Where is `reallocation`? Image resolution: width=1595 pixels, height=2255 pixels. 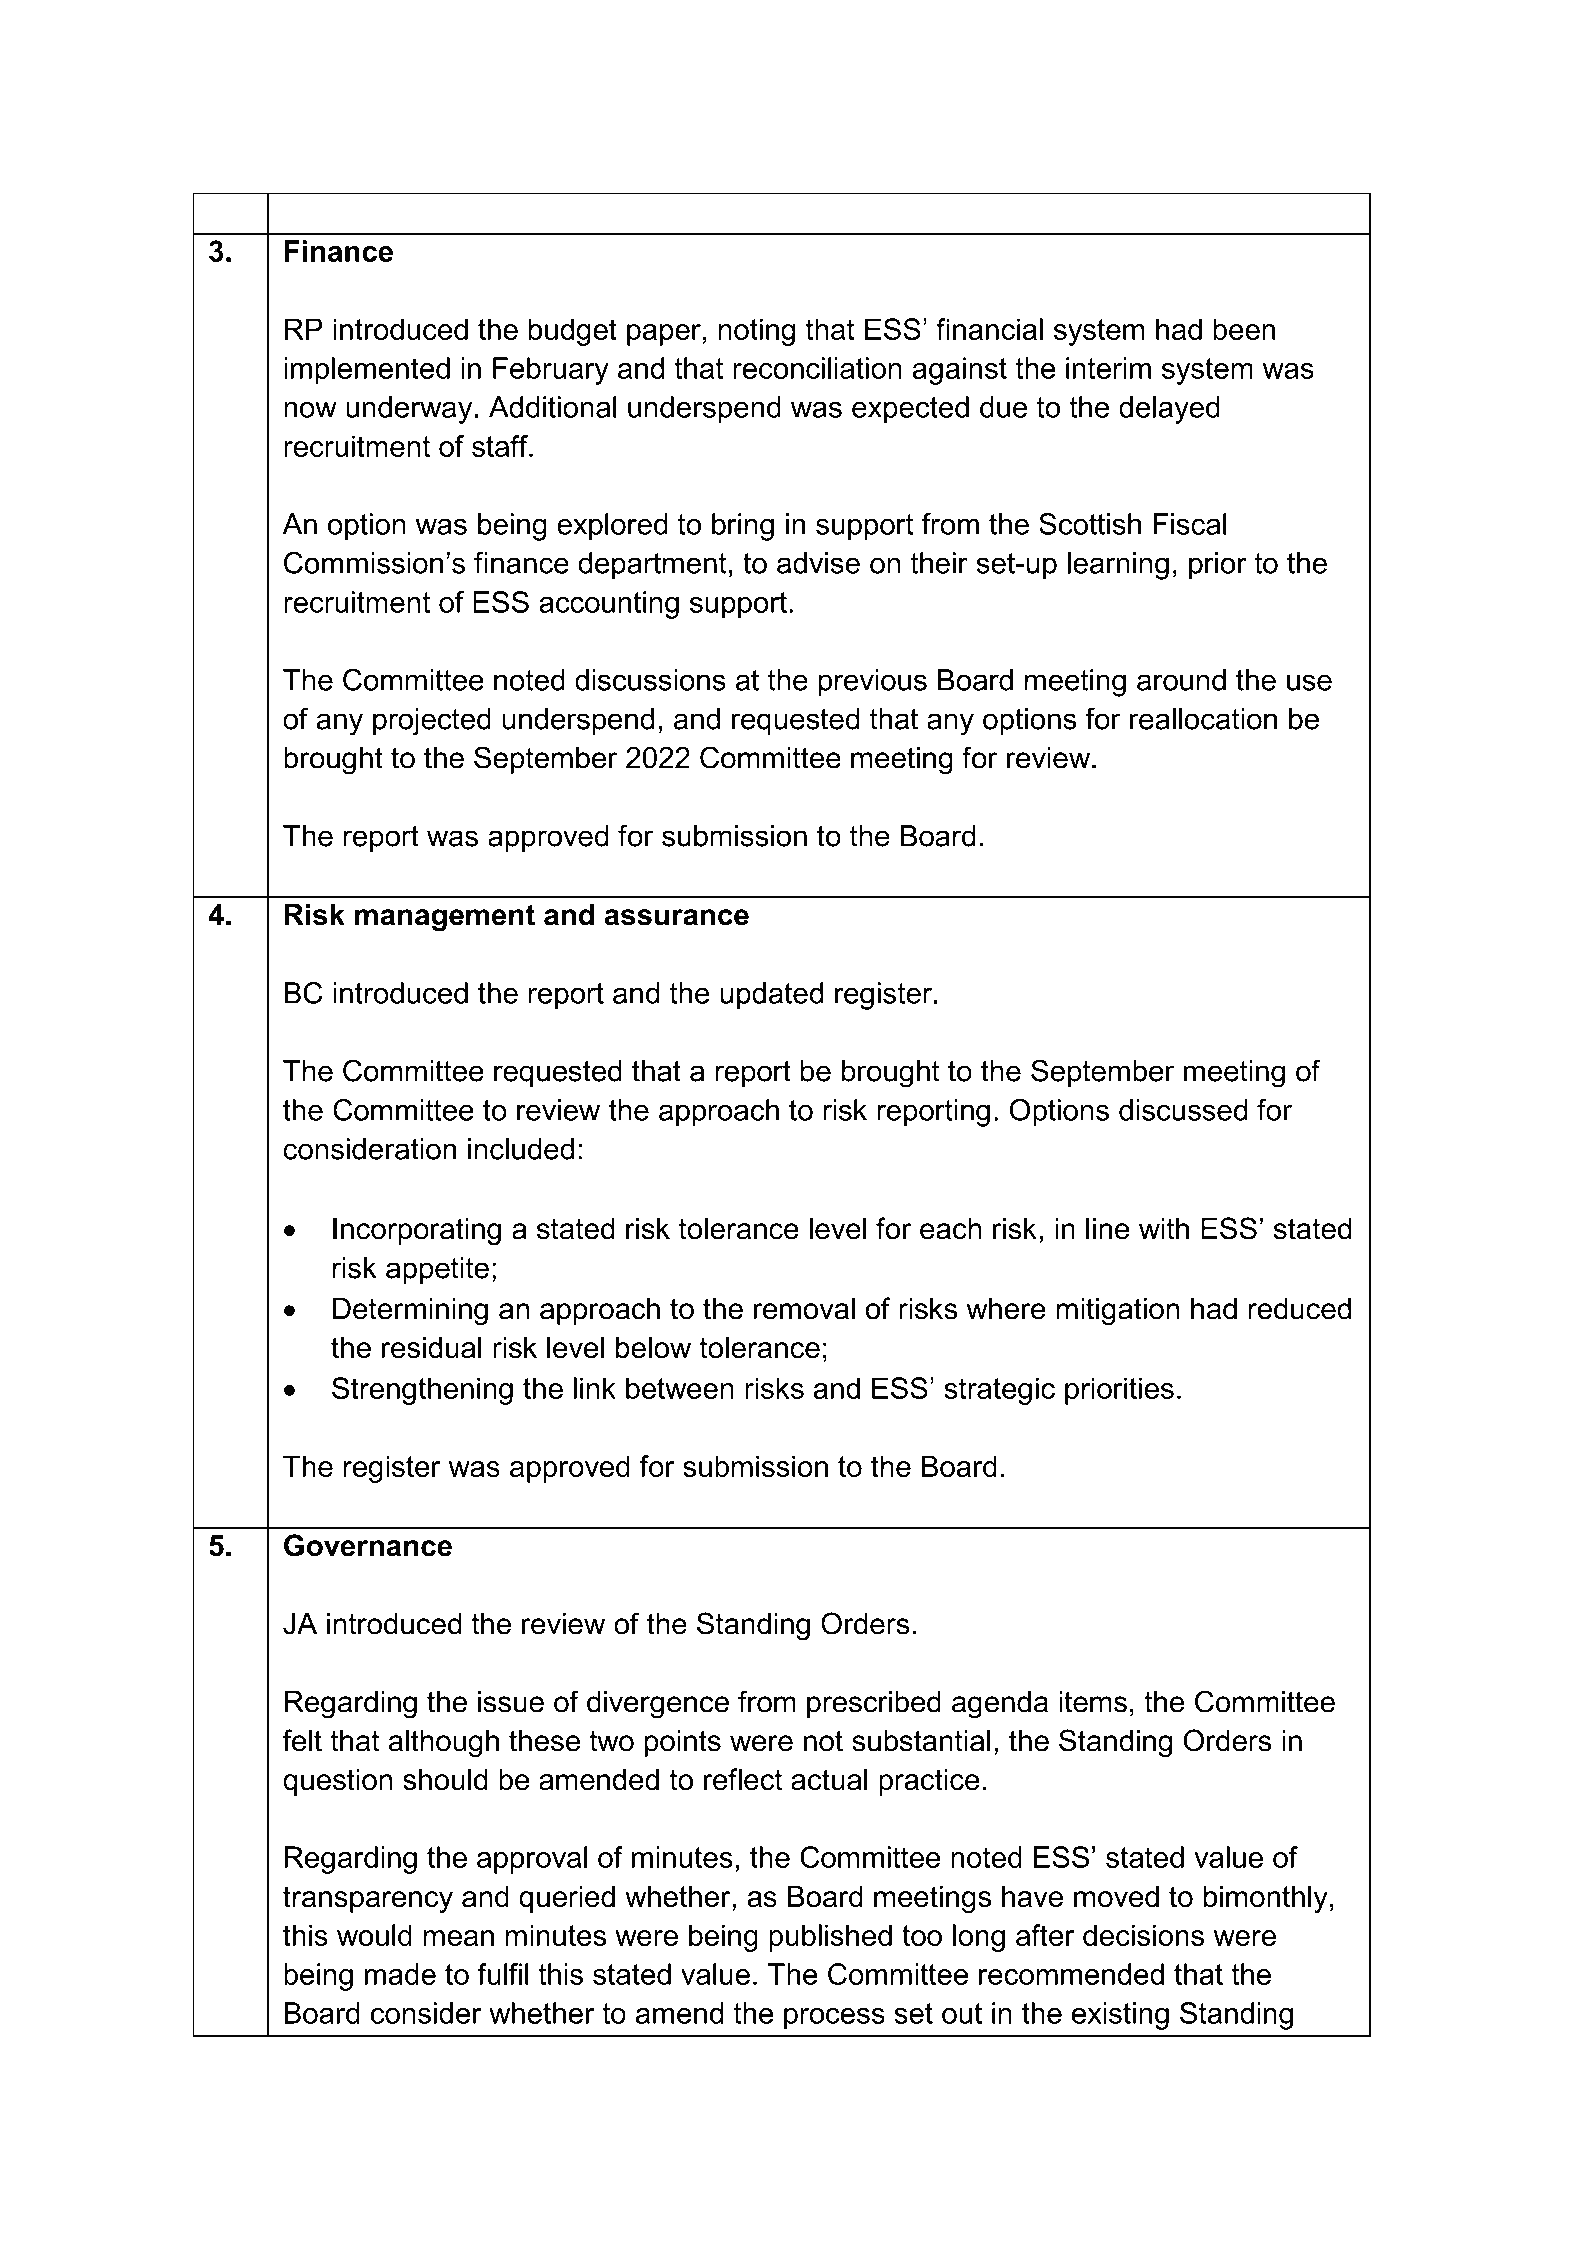 reallocation is located at coordinates (1203, 719).
